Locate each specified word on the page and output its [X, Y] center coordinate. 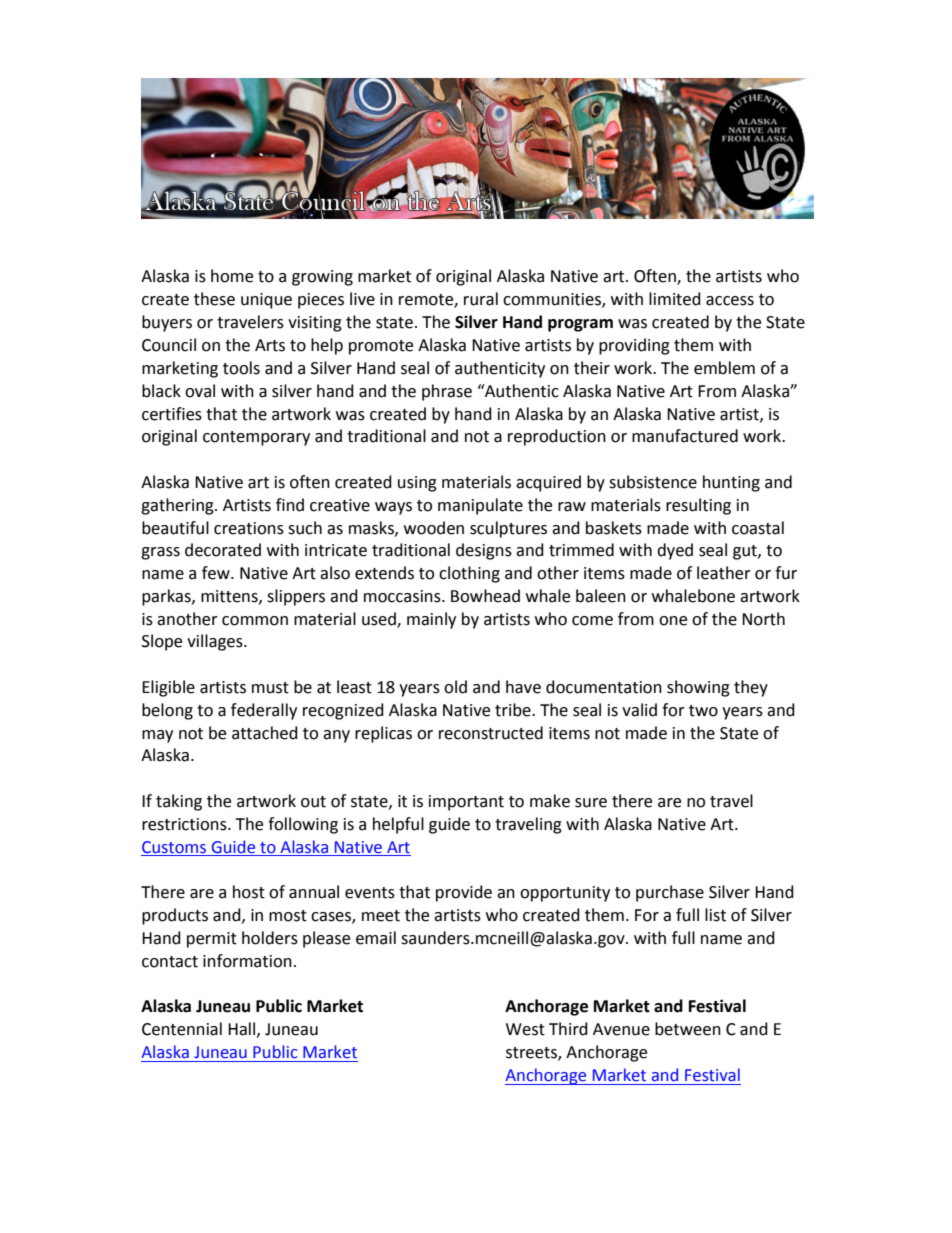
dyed [675, 551]
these [214, 299]
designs [484, 551]
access [730, 301]
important [466, 803]
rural [481, 299]
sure [591, 803]
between [688, 1029]
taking [179, 802]
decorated [223, 550]
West [525, 1029]
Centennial [182, 1029]
